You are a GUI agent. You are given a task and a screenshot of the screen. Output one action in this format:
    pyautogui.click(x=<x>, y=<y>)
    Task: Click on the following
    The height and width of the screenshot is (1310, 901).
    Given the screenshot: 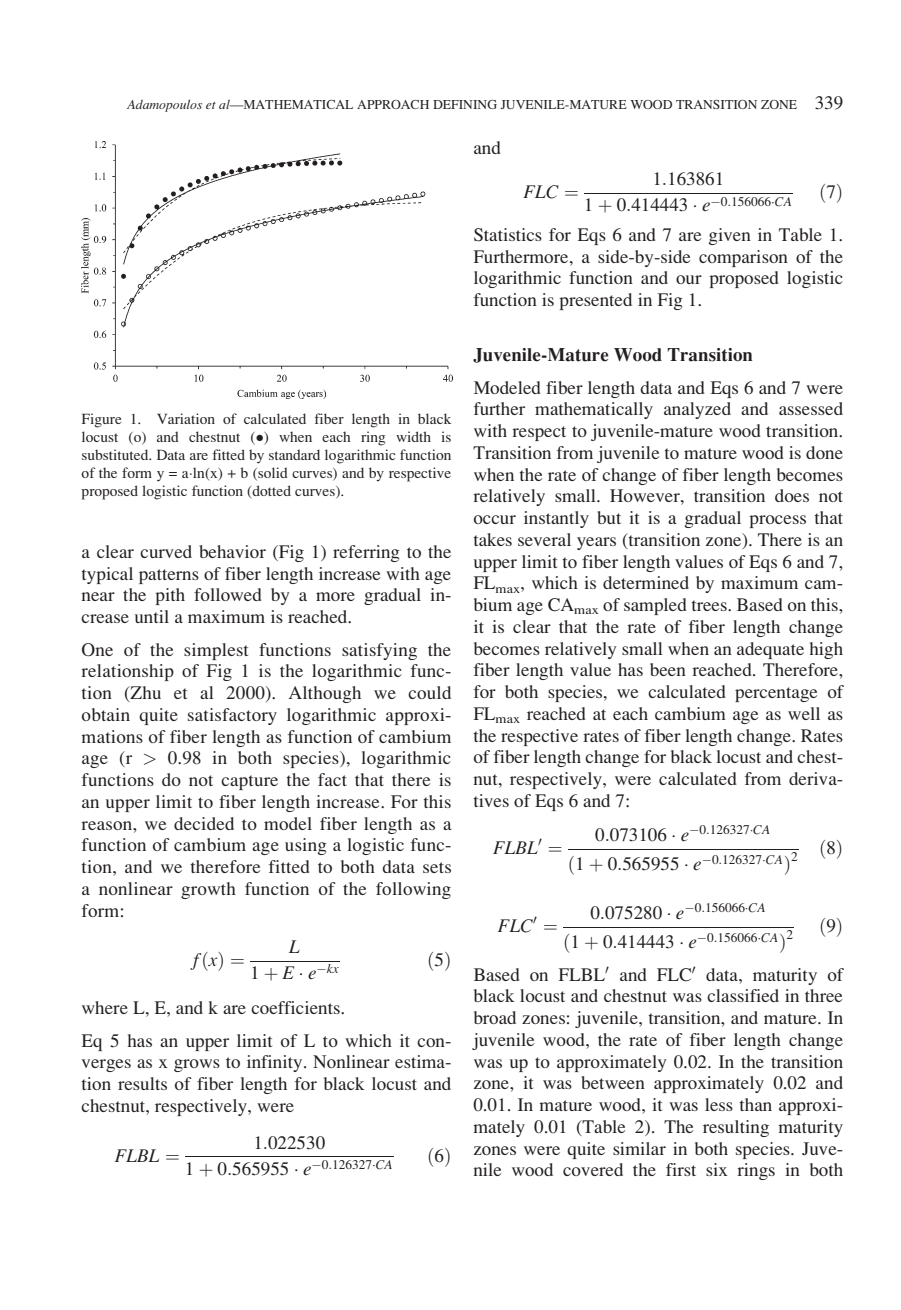 What is the action you would take?
    pyautogui.click(x=413, y=890)
